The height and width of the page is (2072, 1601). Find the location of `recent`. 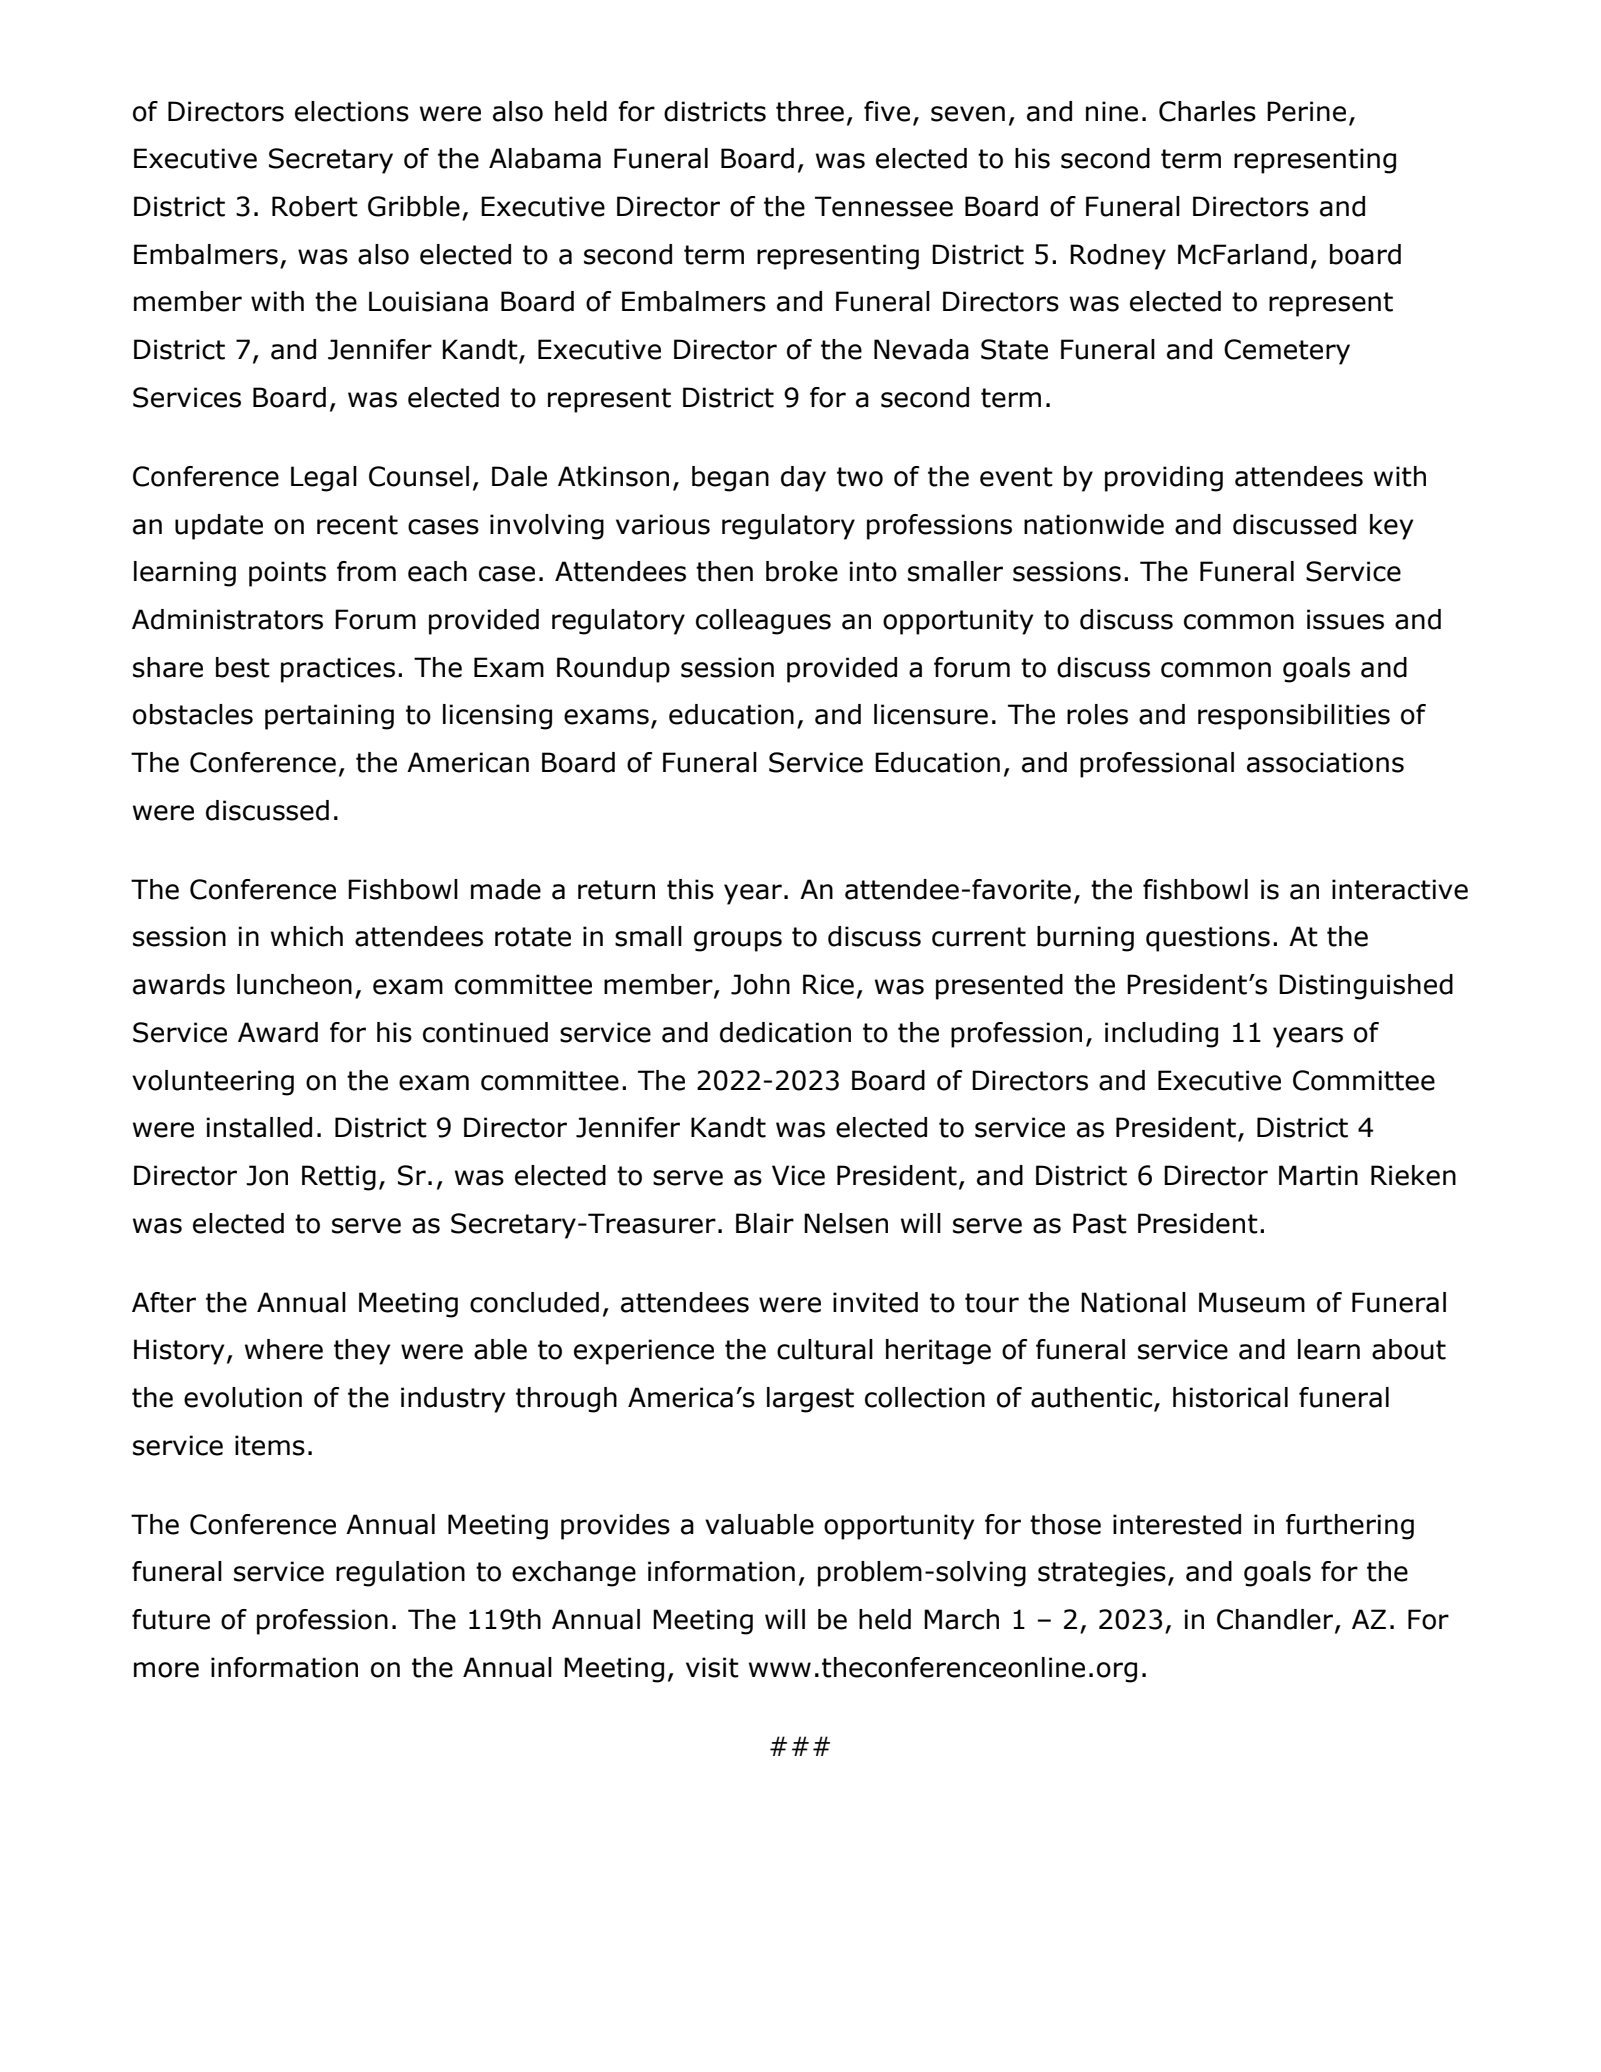

recent is located at coordinates (357, 525).
